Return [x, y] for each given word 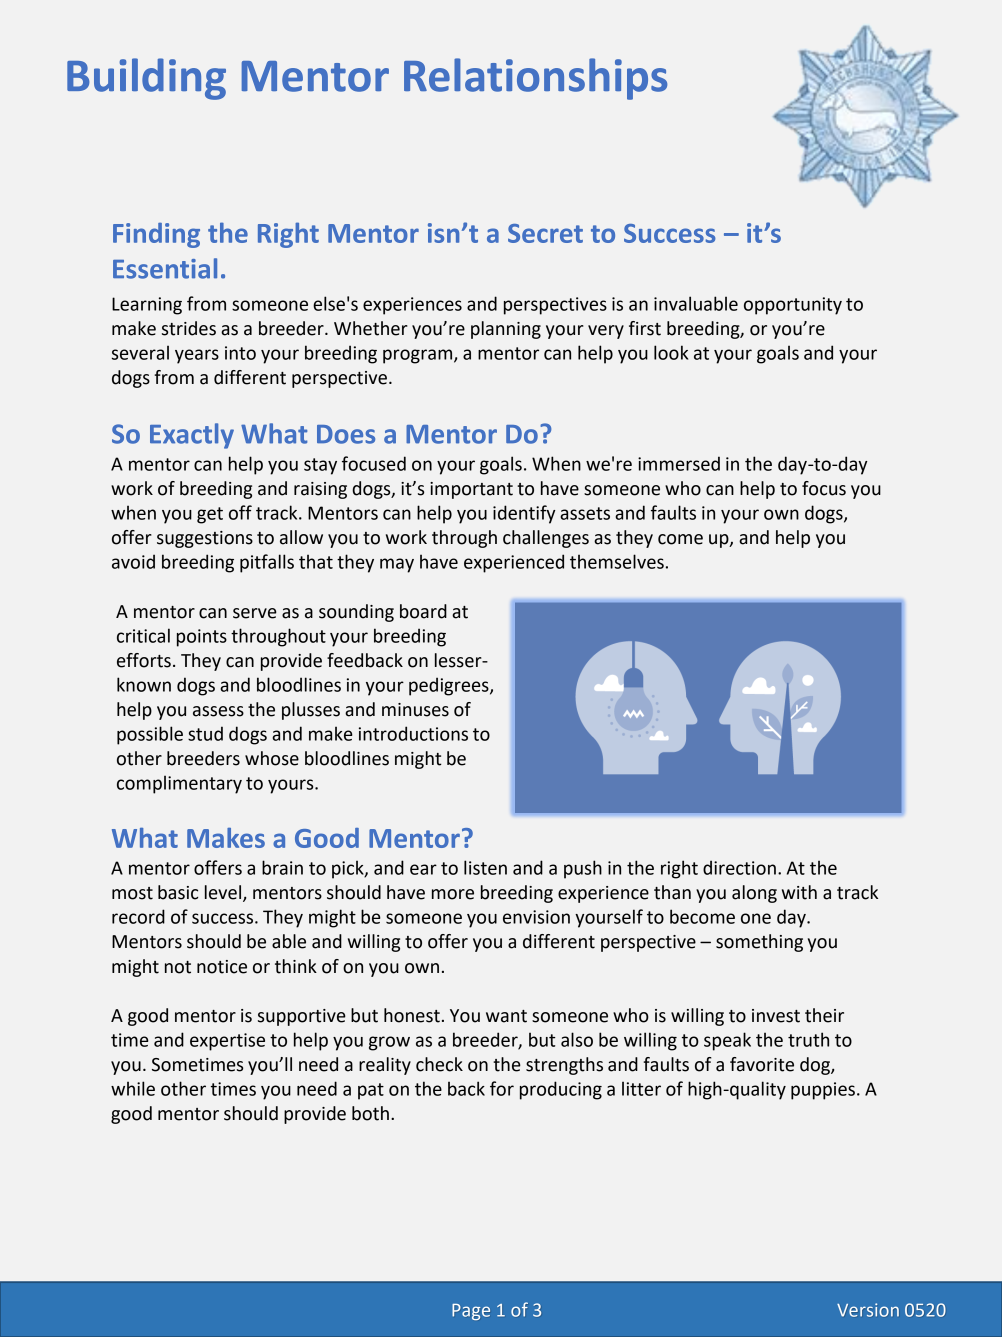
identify [524, 514]
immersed [679, 463]
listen [485, 867]
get [210, 515]
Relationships [535, 79]
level [223, 892]
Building [146, 79]
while [133, 1088]
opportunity [793, 306]
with [799, 892]
